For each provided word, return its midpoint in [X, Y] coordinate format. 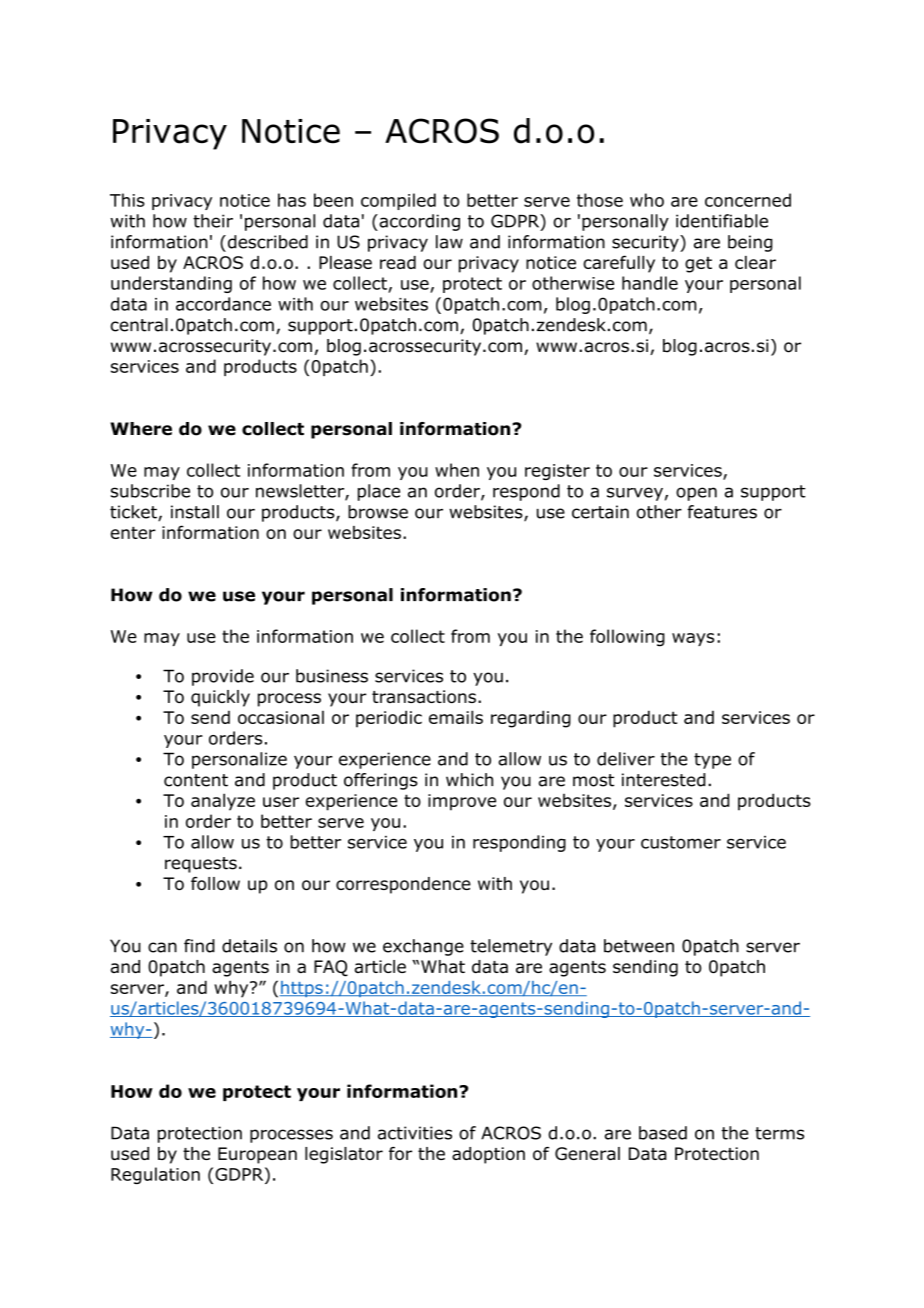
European [257, 1155]
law [449, 242]
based [663, 1133]
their [213, 221]
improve [462, 802]
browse [378, 512]
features [722, 512]
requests [201, 865]
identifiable [722, 221]
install [195, 512]
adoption [488, 1155]
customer [681, 842]
